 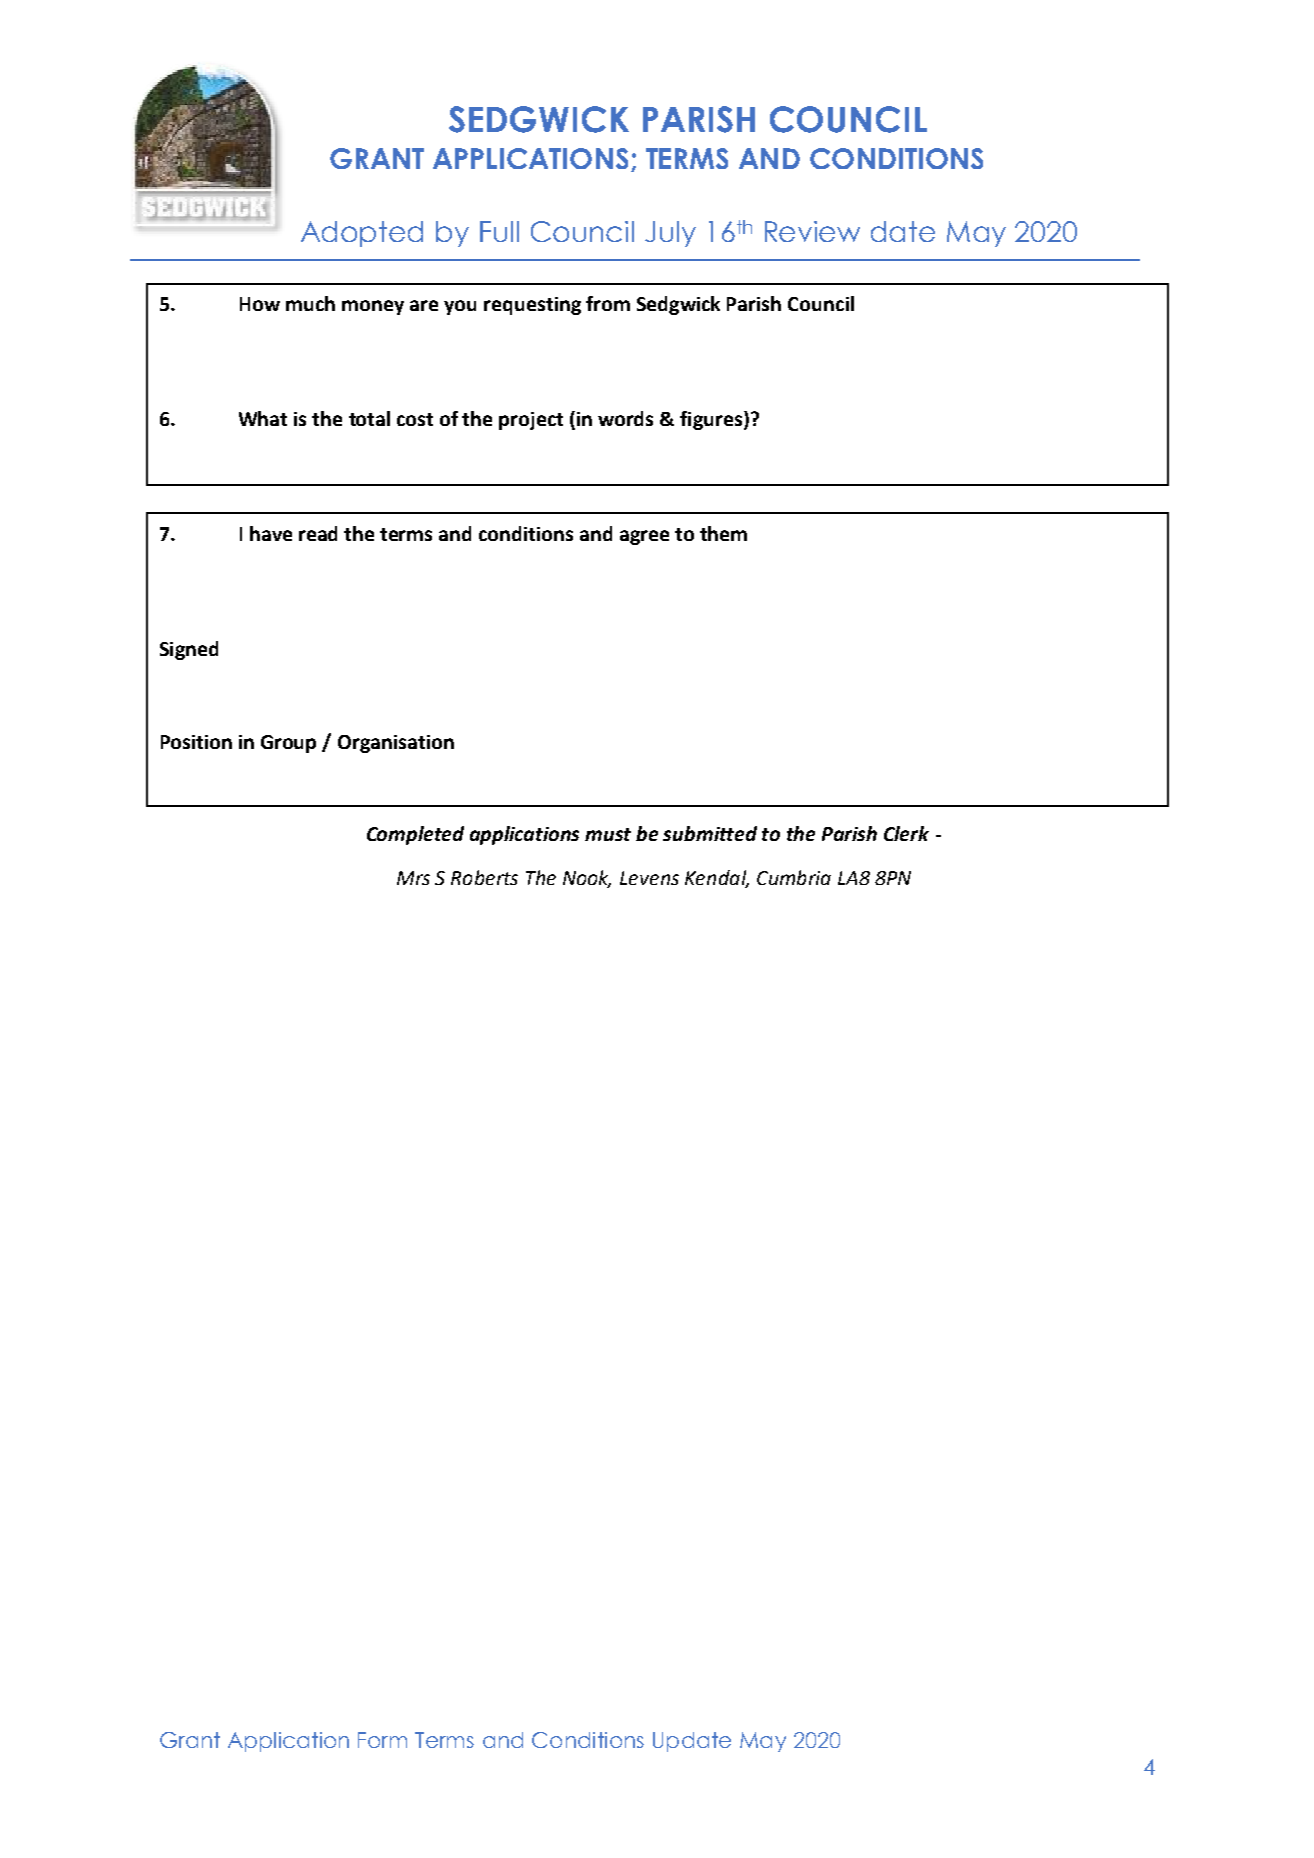 What do you see at coordinates (260, 304) in the document?
I see `How` at bounding box center [260, 304].
